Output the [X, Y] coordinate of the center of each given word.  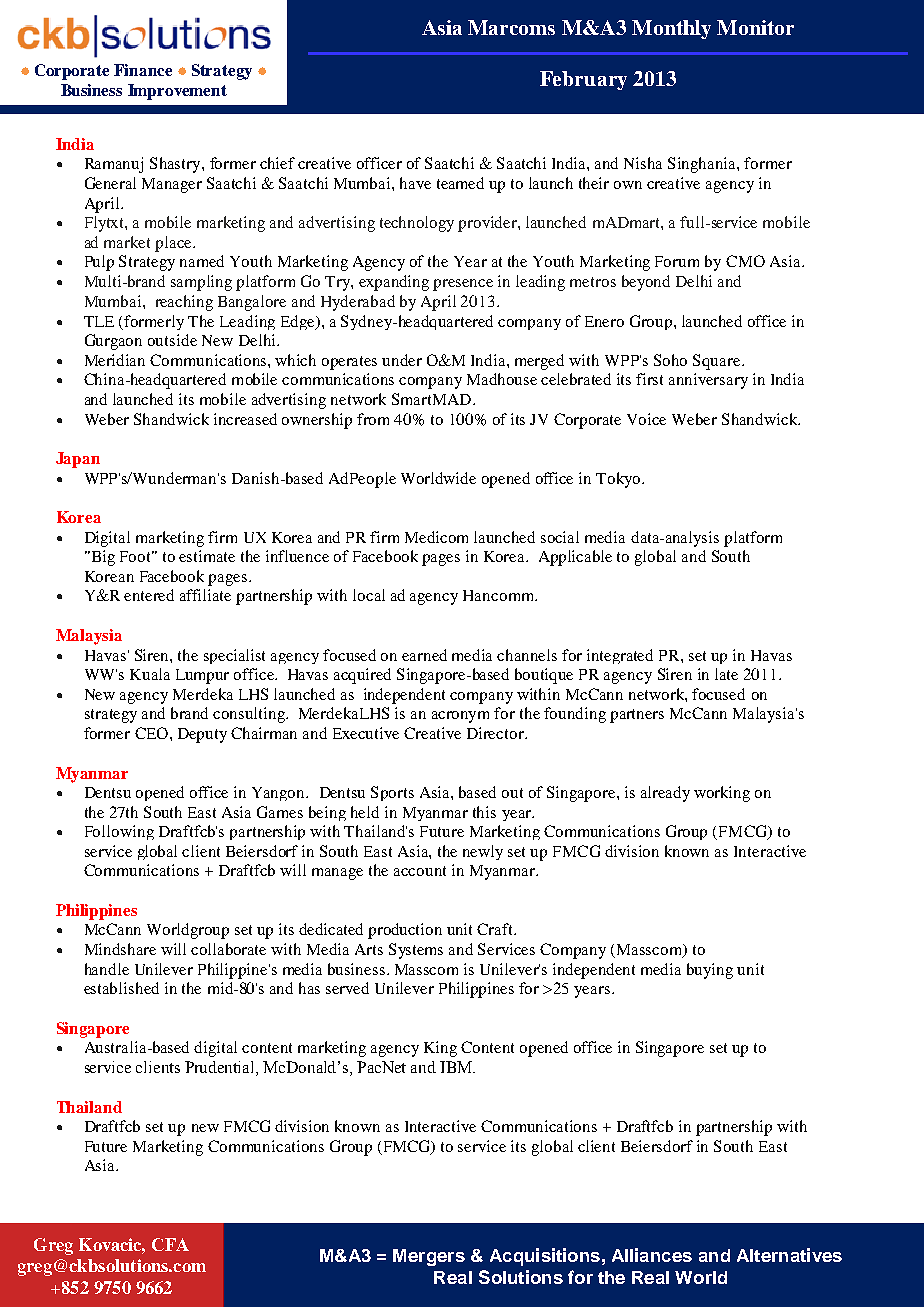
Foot [137, 556]
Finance [143, 70]
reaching [184, 303]
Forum [677, 261]
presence [463, 285]
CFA [170, 1244]
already [665, 794]
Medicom [436, 537]
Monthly [671, 29]
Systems [416, 951]
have [415, 183]
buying [710, 971]
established [121, 988]
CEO [153, 733]
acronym [460, 717]
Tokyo [619, 480]
